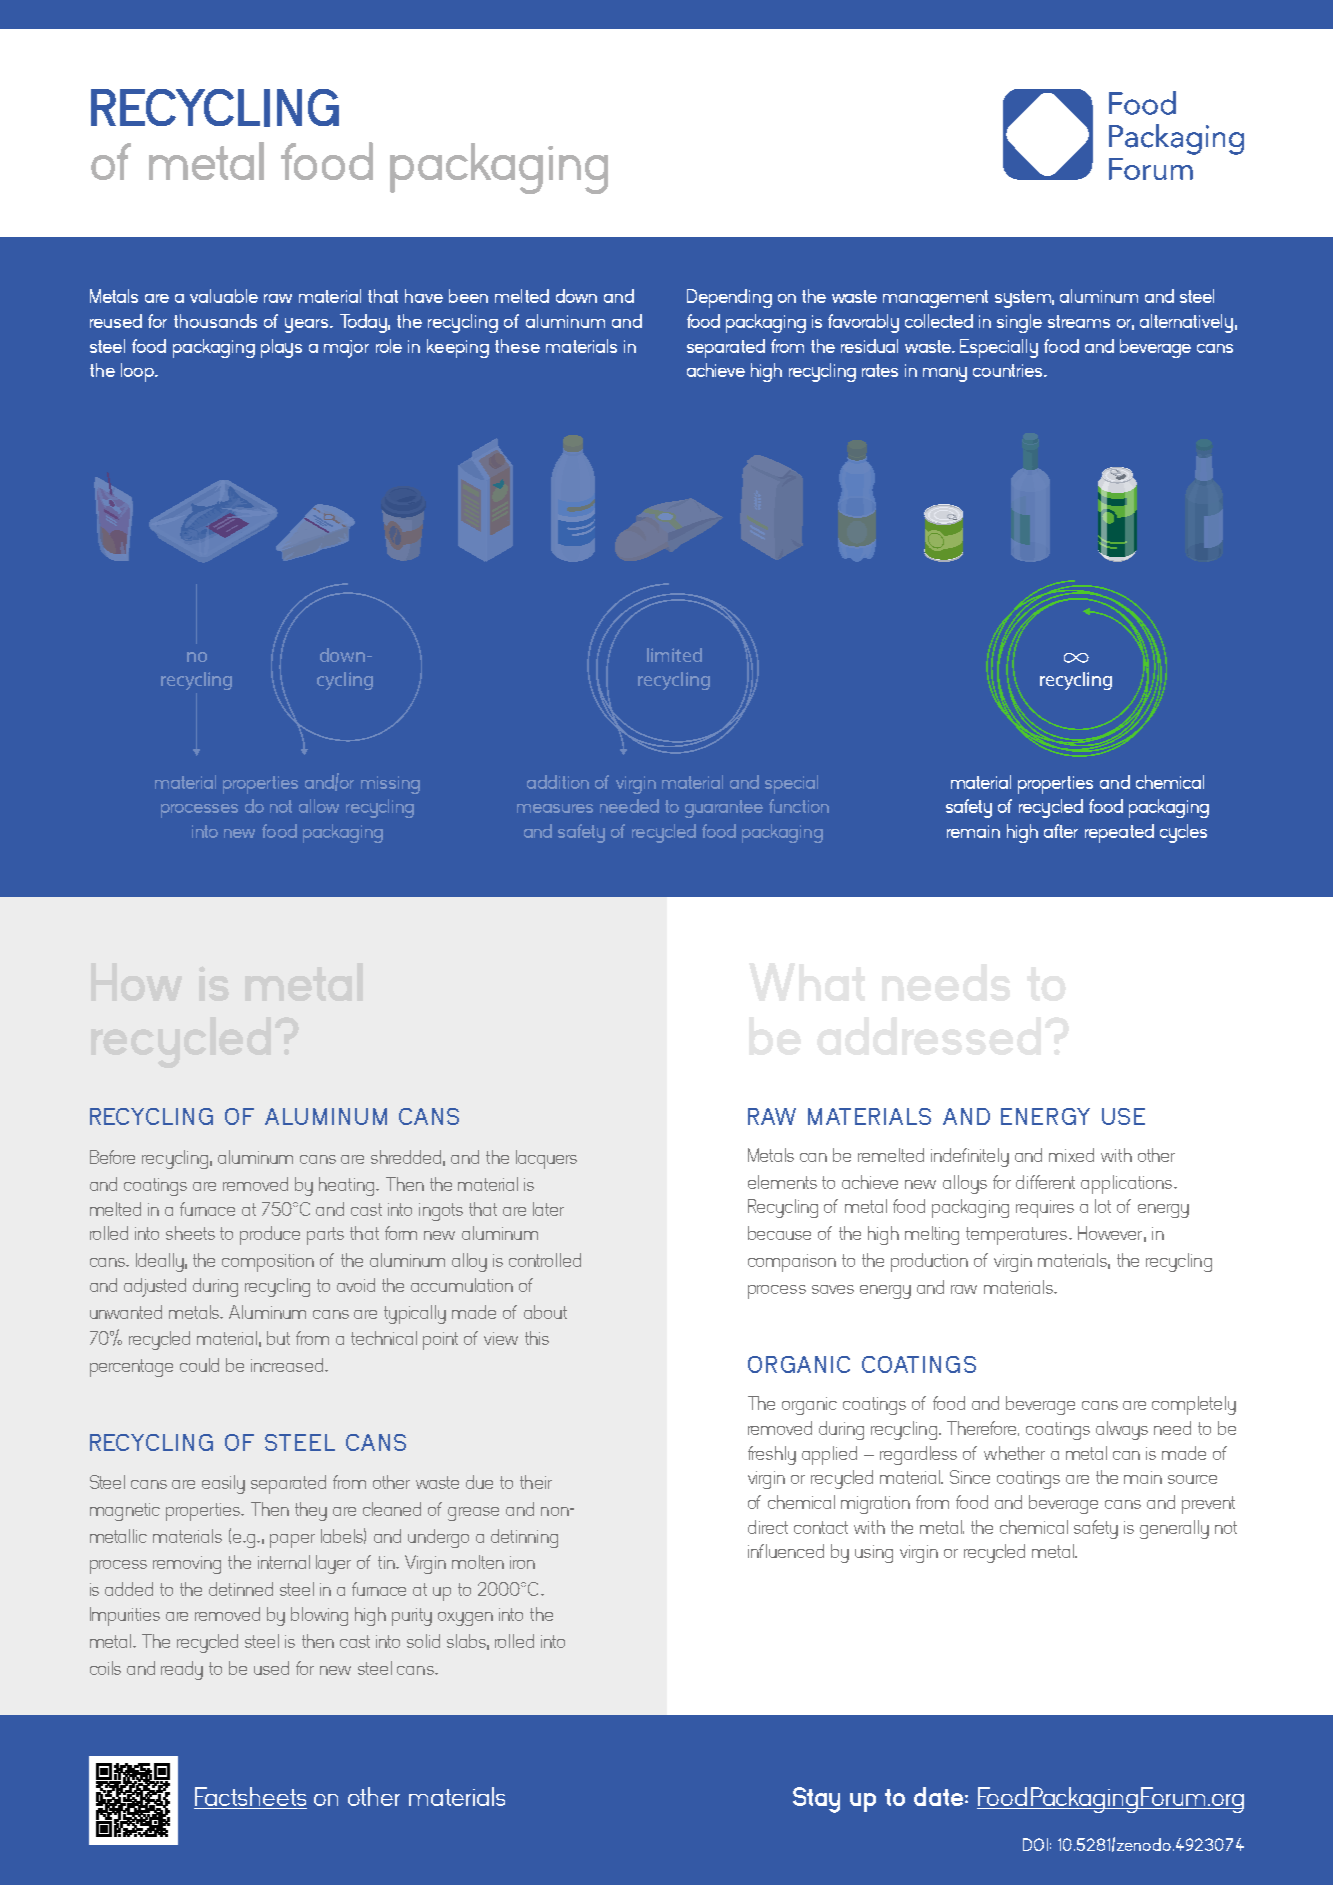 The width and height of the screenshot is (1333, 1885). I want to click on streams, so click(1079, 321).
